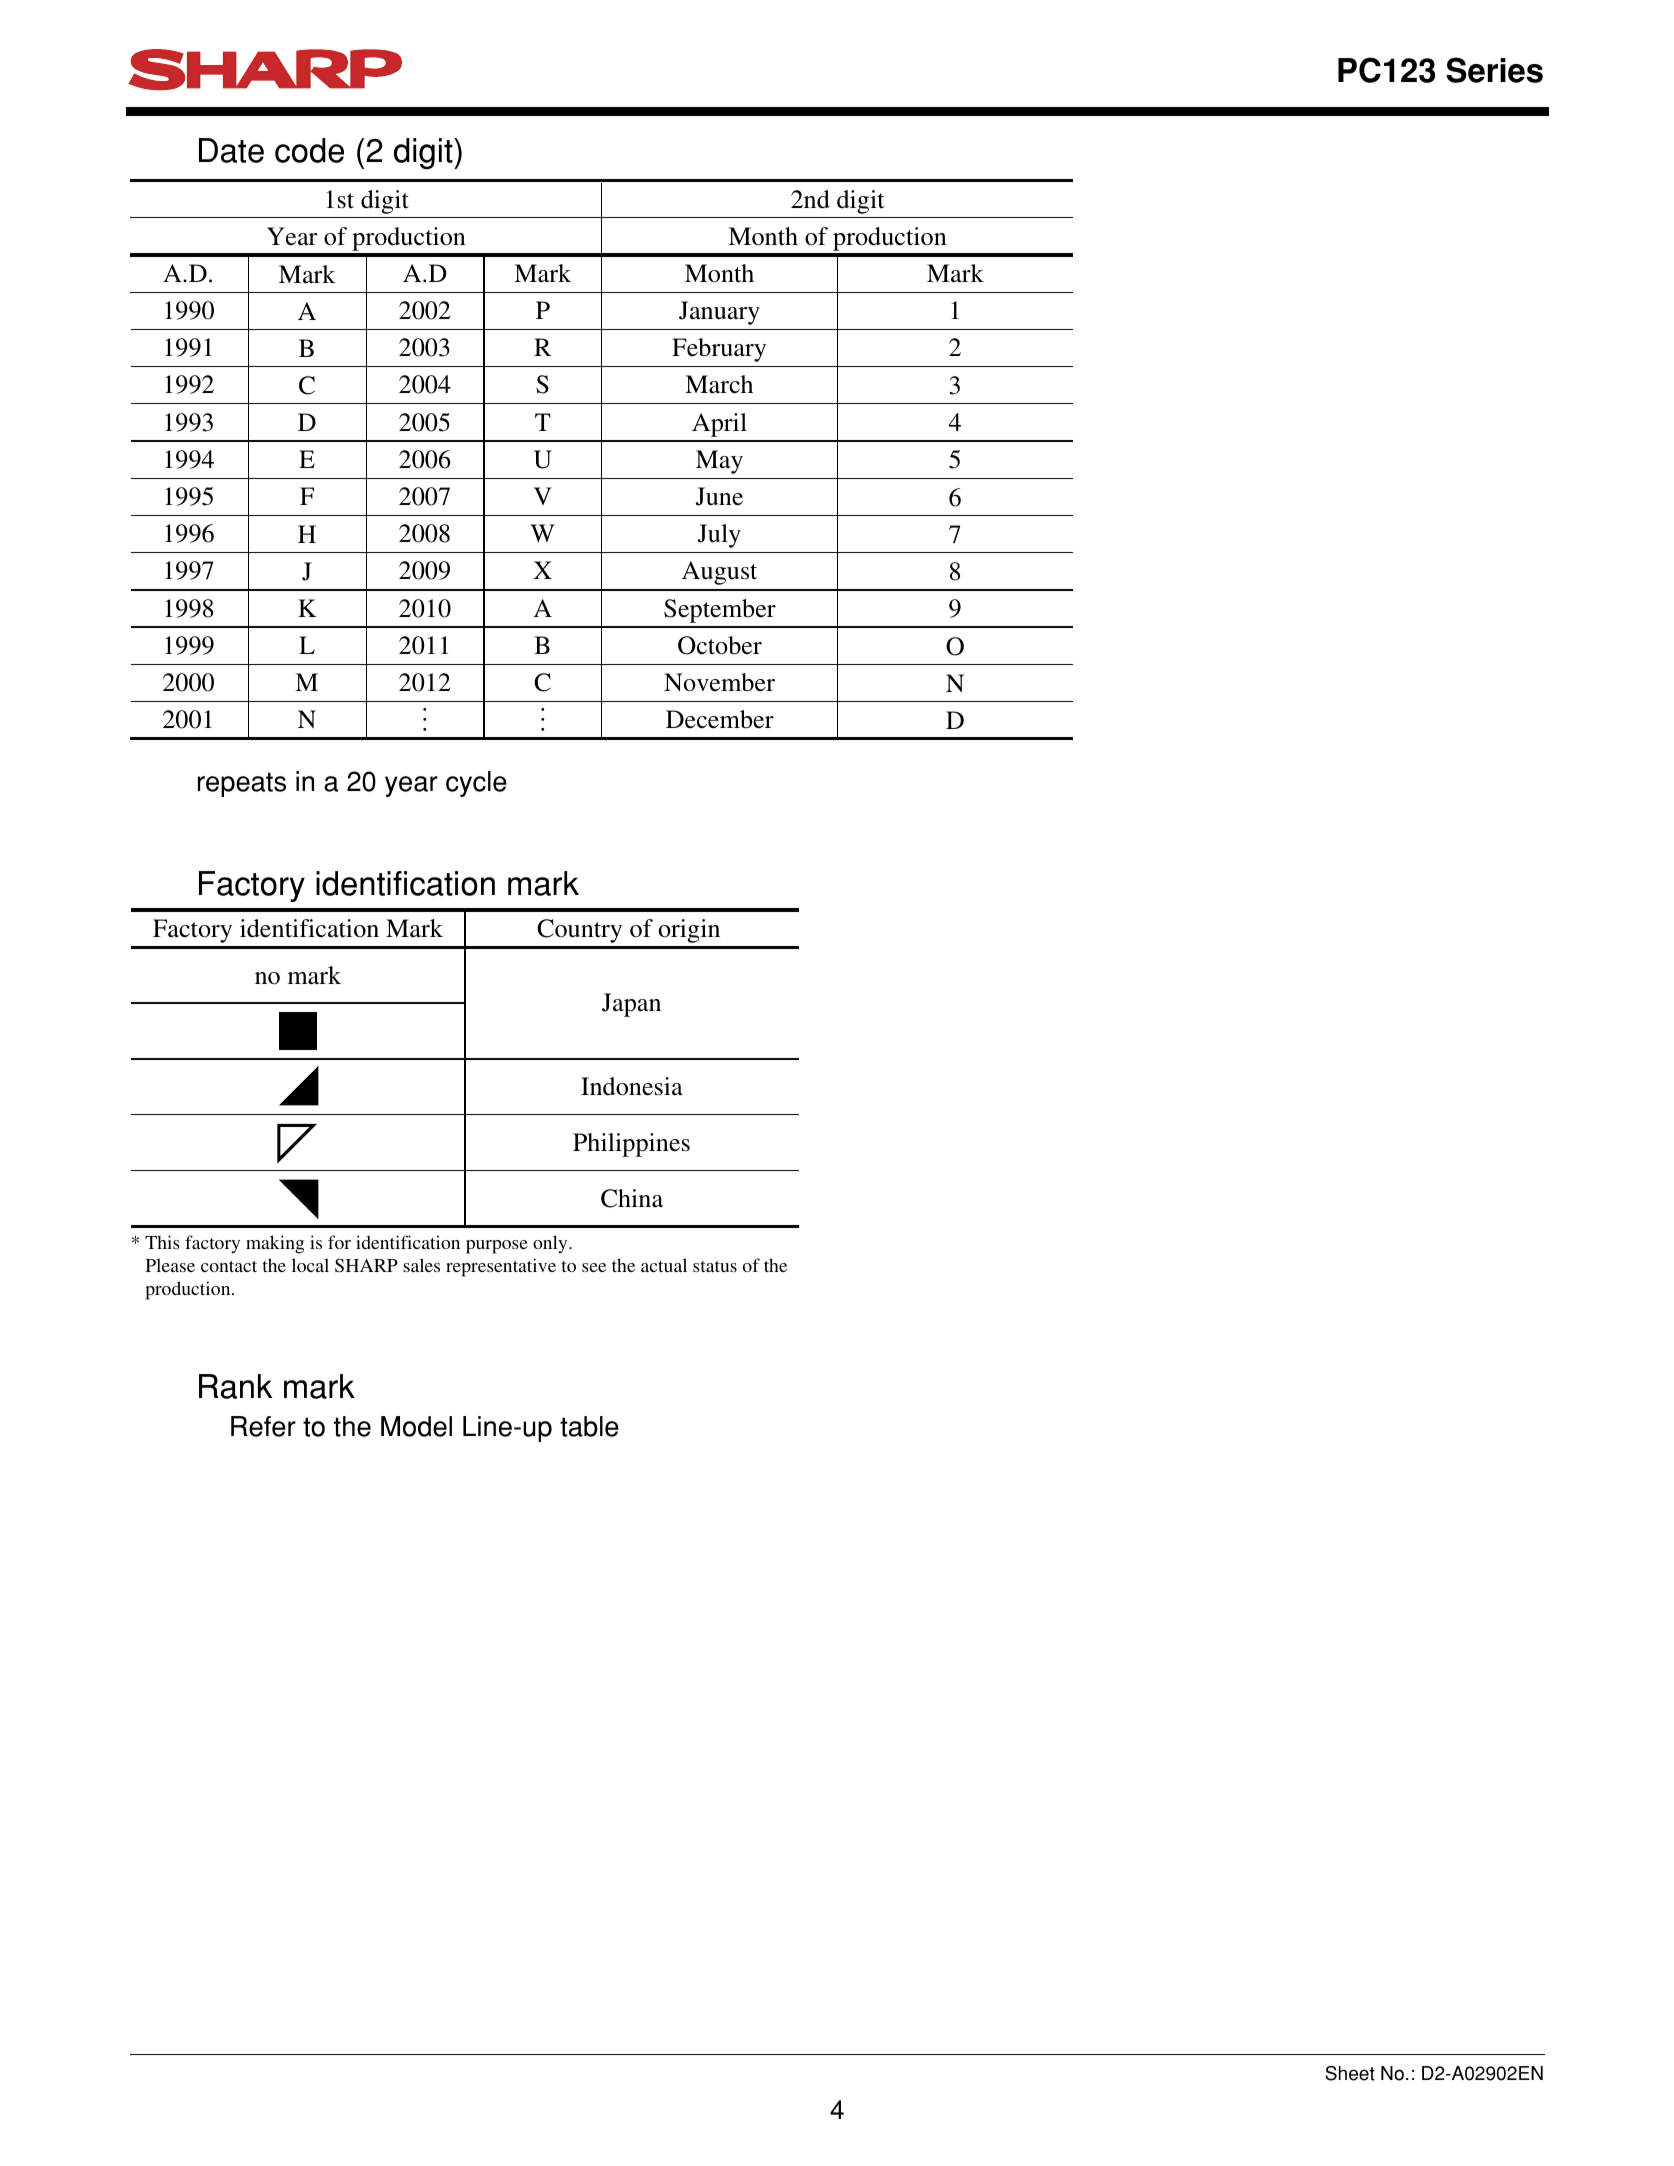 This page has width=1674, height=2166. What do you see at coordinates (719, 313) in the page?
I see `January` at bounding box center [719, 313].
